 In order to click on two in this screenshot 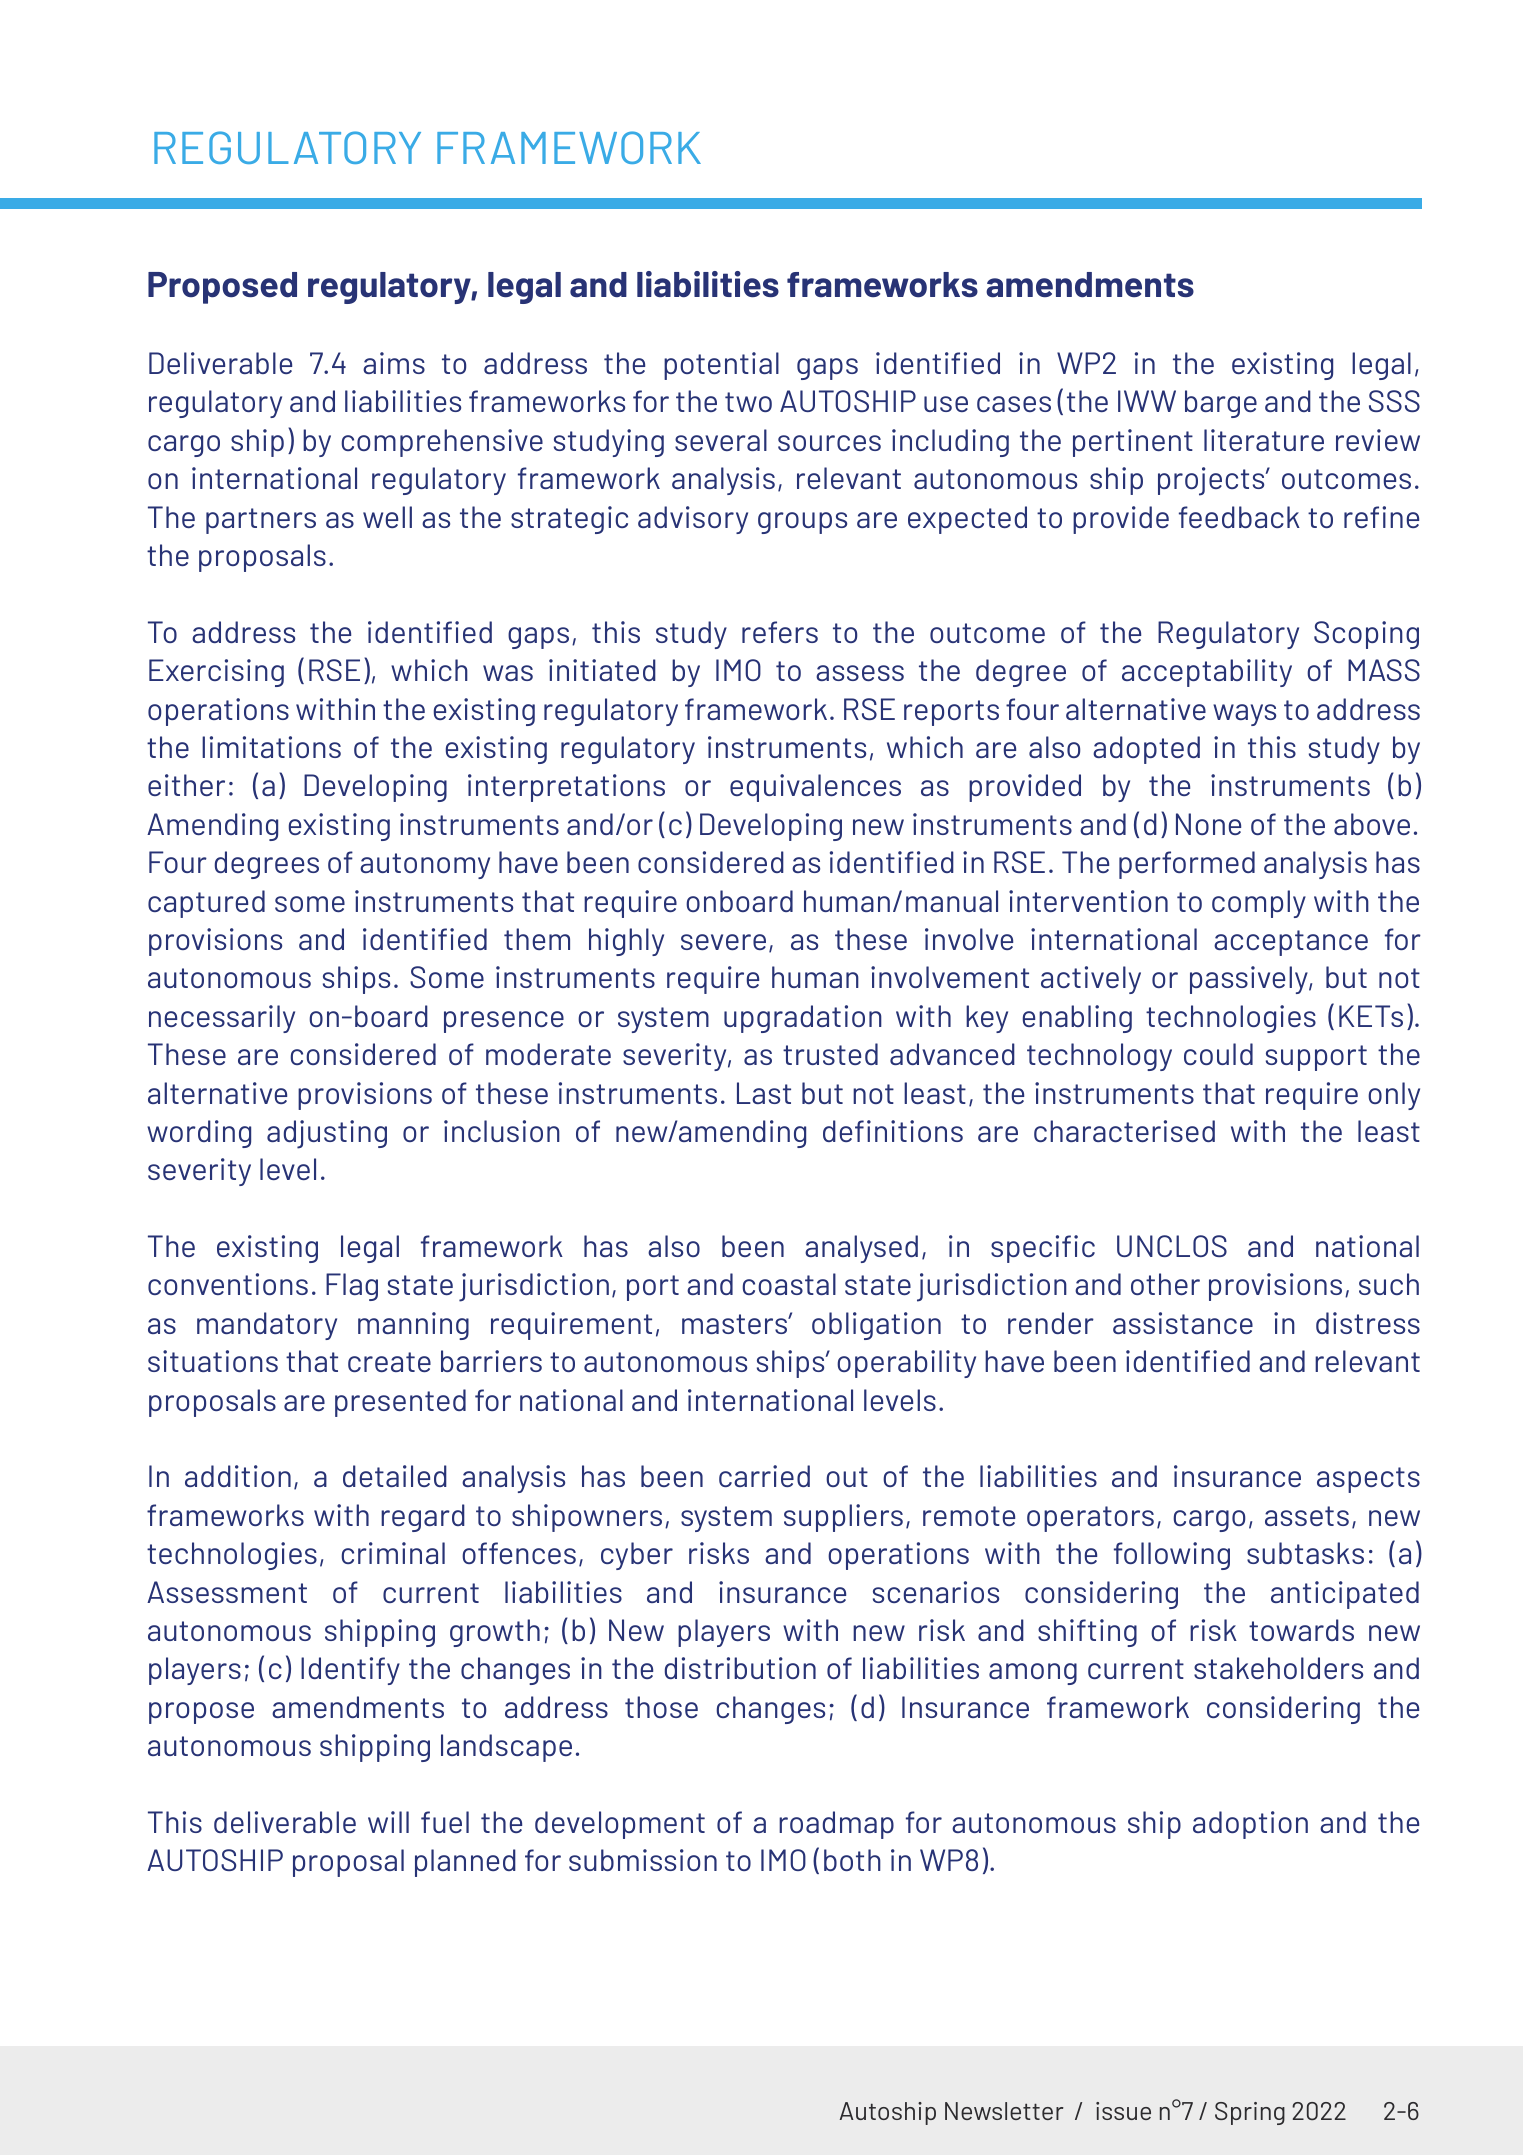, I will do `click(748, 402)`.
